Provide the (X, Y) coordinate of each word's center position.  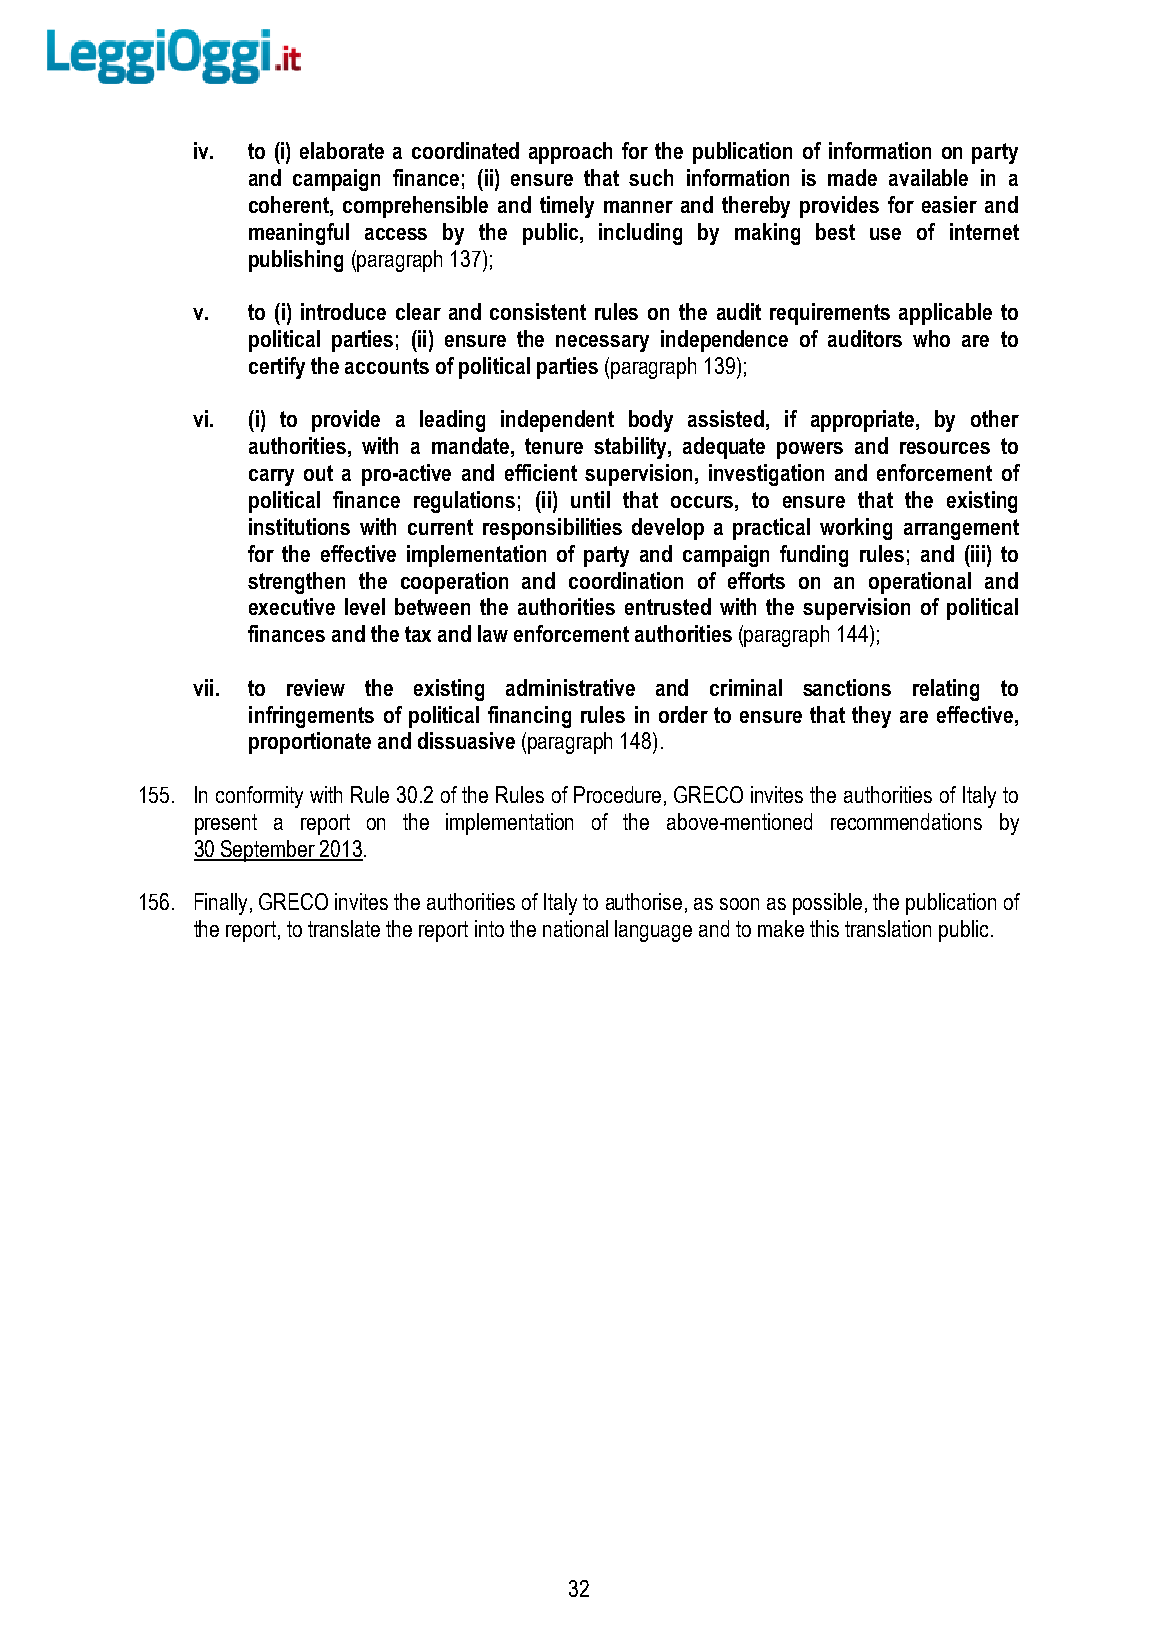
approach (570, 153)
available (928, 177)
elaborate (342, 150)
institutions (299, 526)
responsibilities (552, 529)
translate (344, 928)
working (856, 529)
